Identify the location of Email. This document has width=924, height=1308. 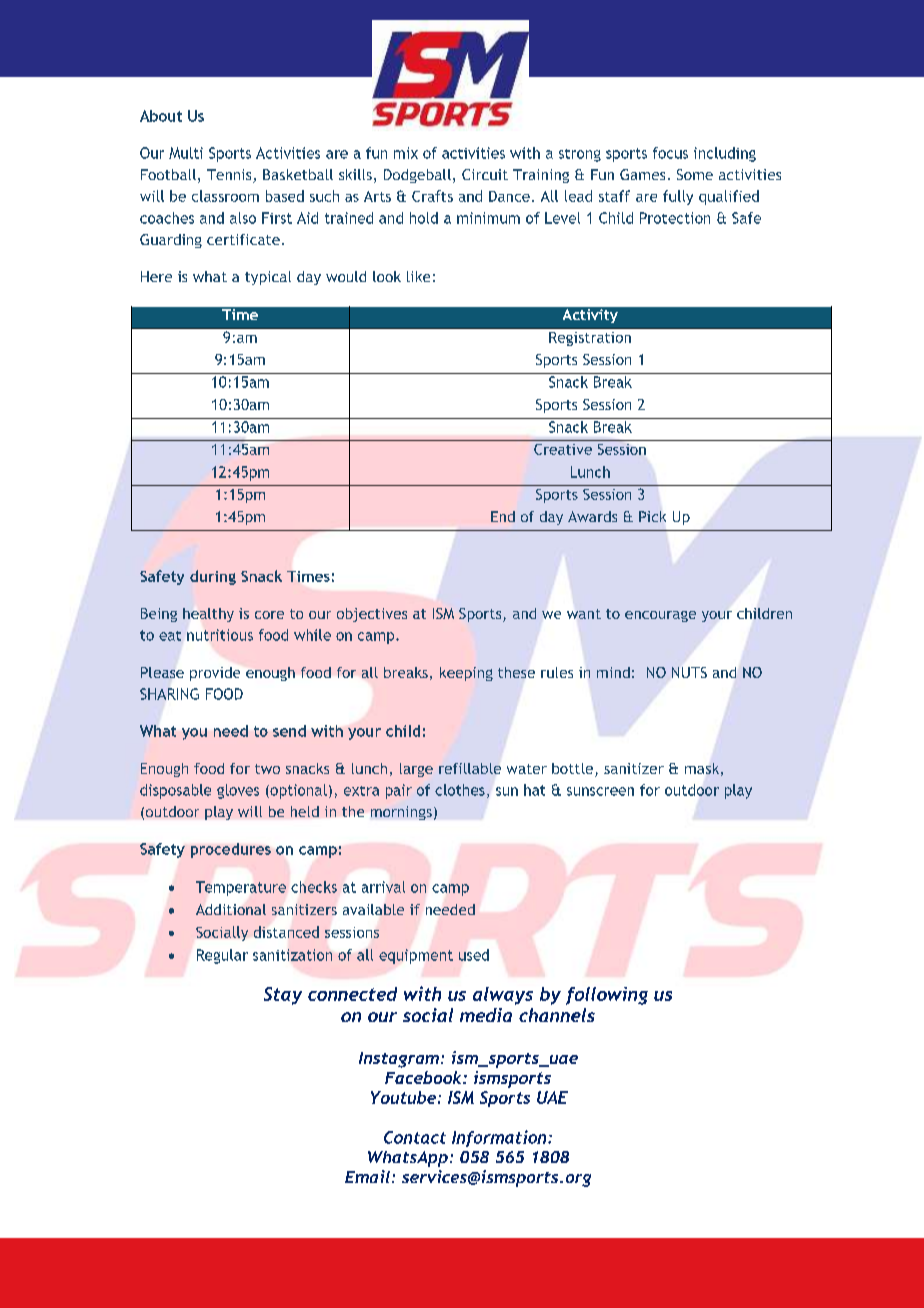
(367, 1176).
